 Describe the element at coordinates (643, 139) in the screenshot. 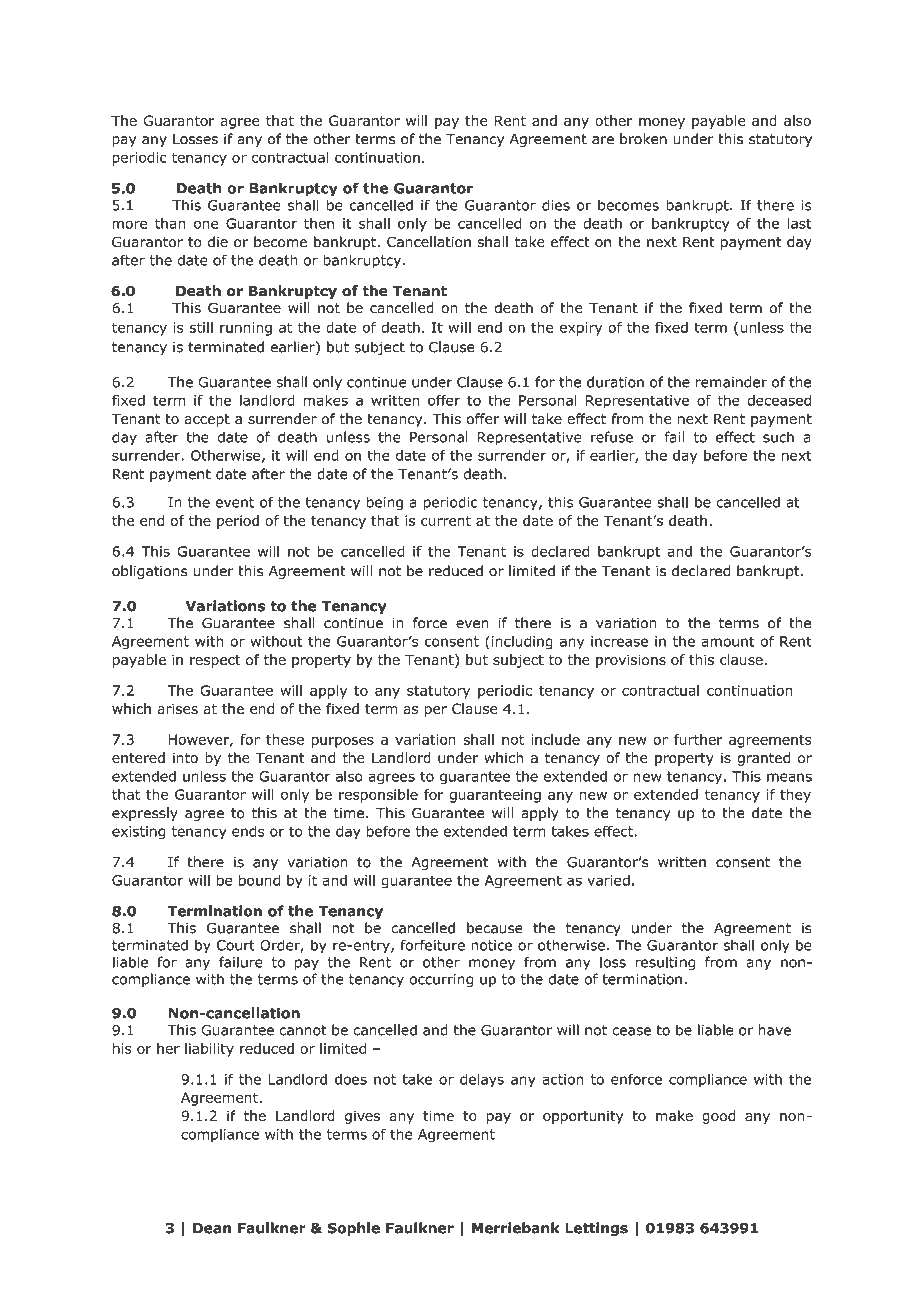

I see `broken` at that location.
